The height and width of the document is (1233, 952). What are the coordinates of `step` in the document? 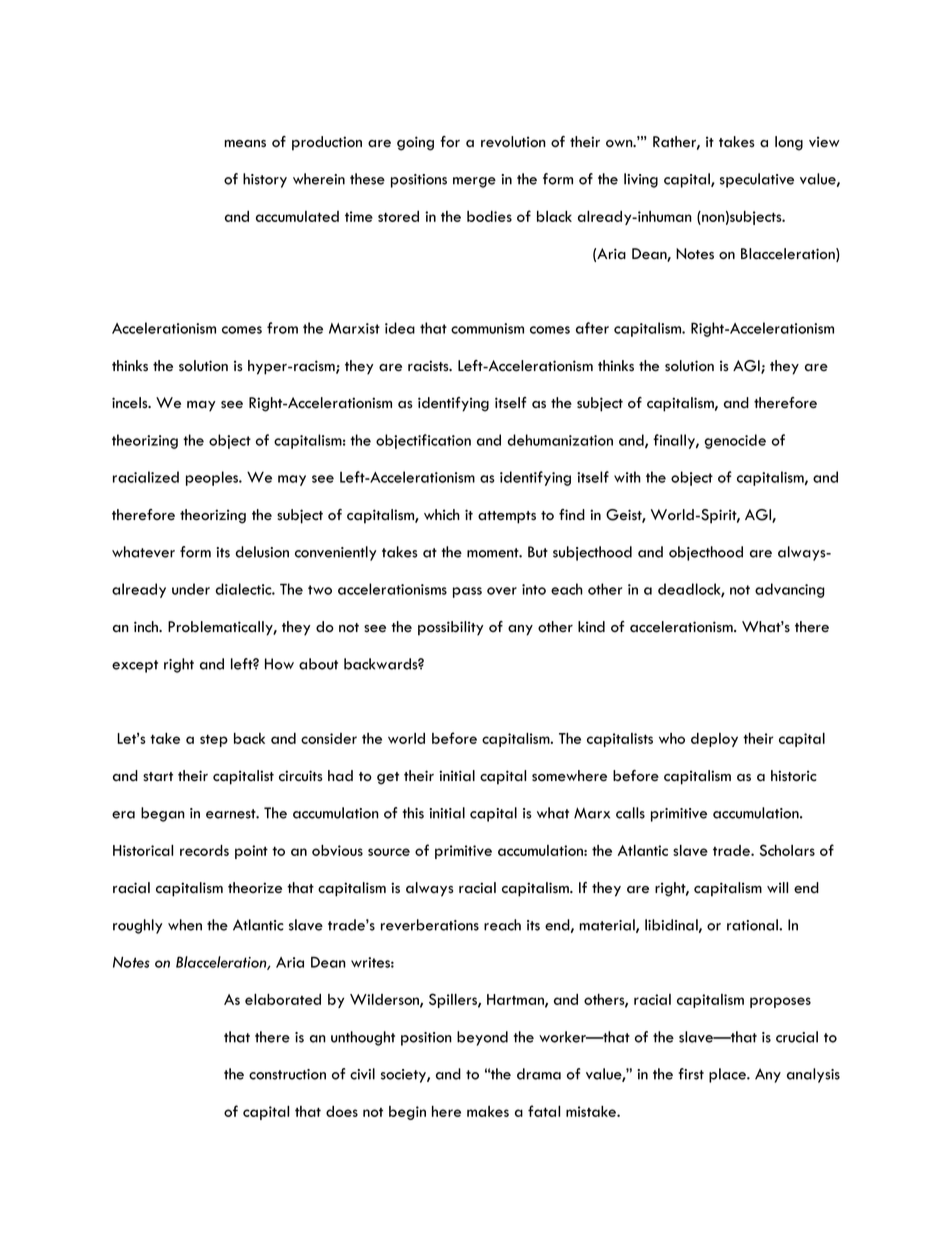 It's located at (214, 740).
